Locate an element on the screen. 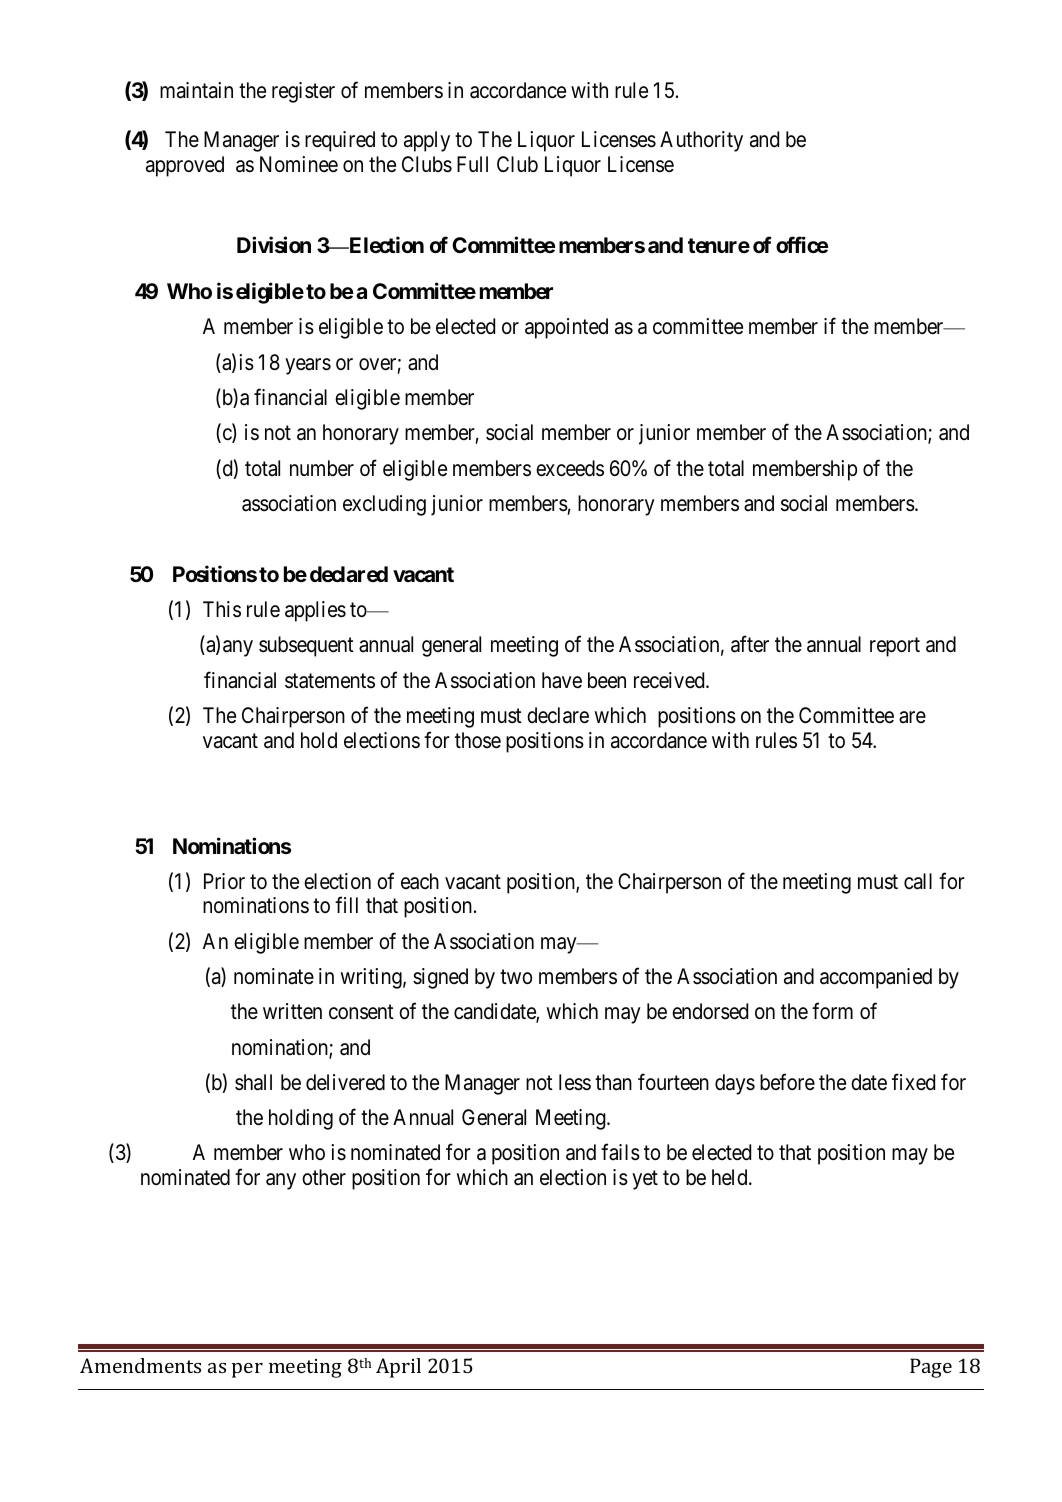 This screenshot has width=1062, height=1502. This is located at coordinates (222, 609).
